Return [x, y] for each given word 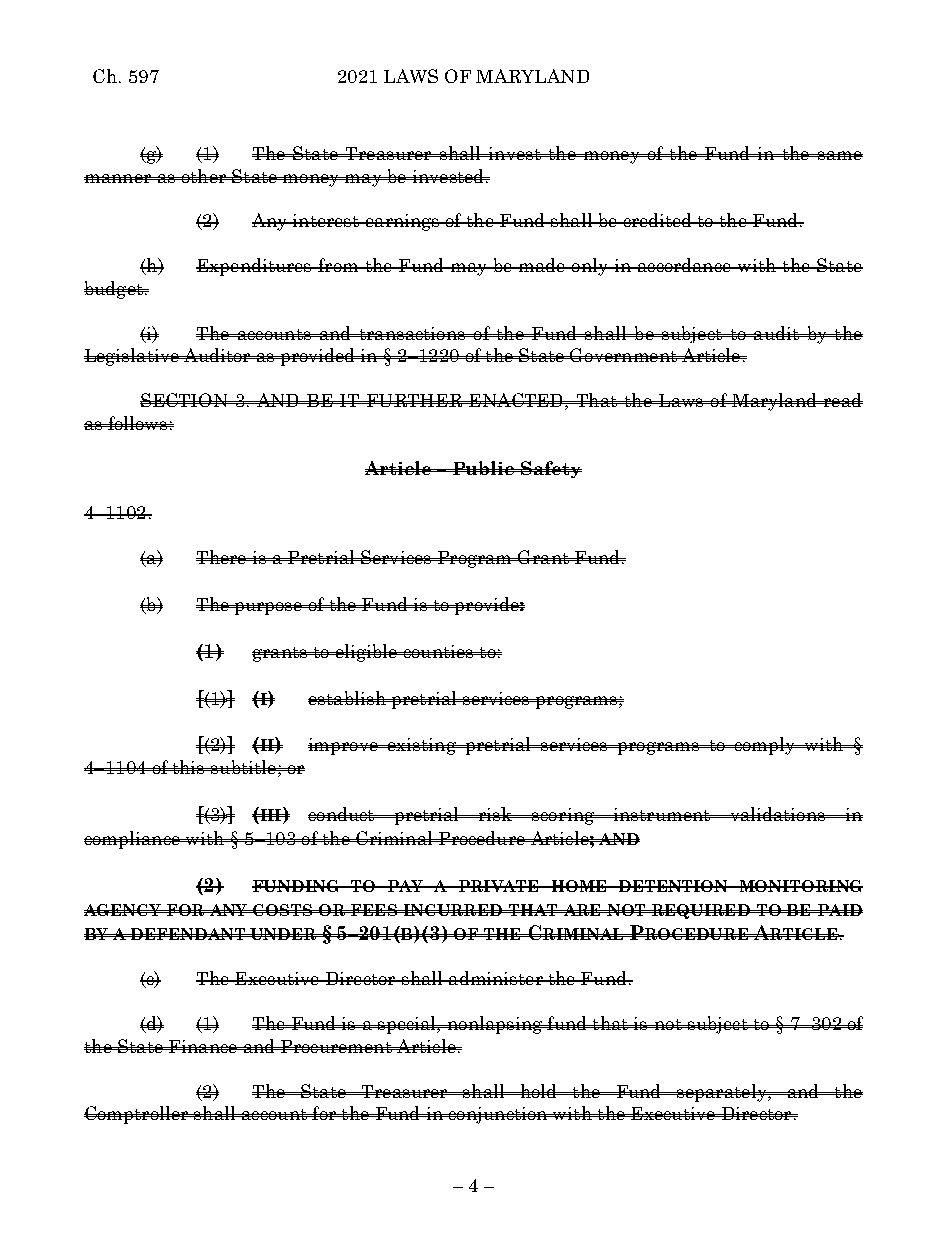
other [204, 176]
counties [438, 651]
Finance [203, 1046]
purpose [269, 608]
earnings [402, 222]
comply [765, 746]
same [839, 155]
